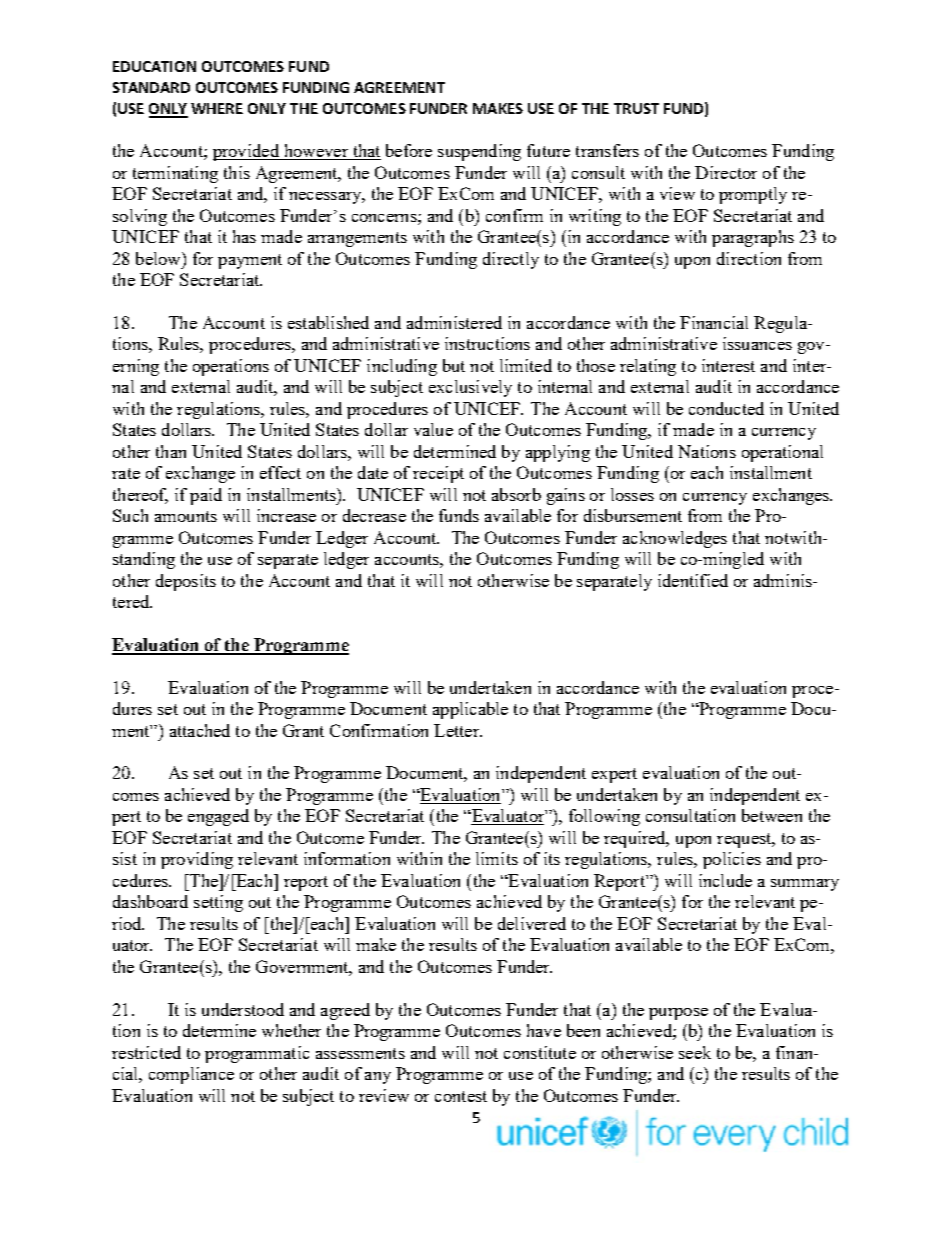  Describe the element at coordinates (171, 451) in the screenshot. I see `than` at that location.
